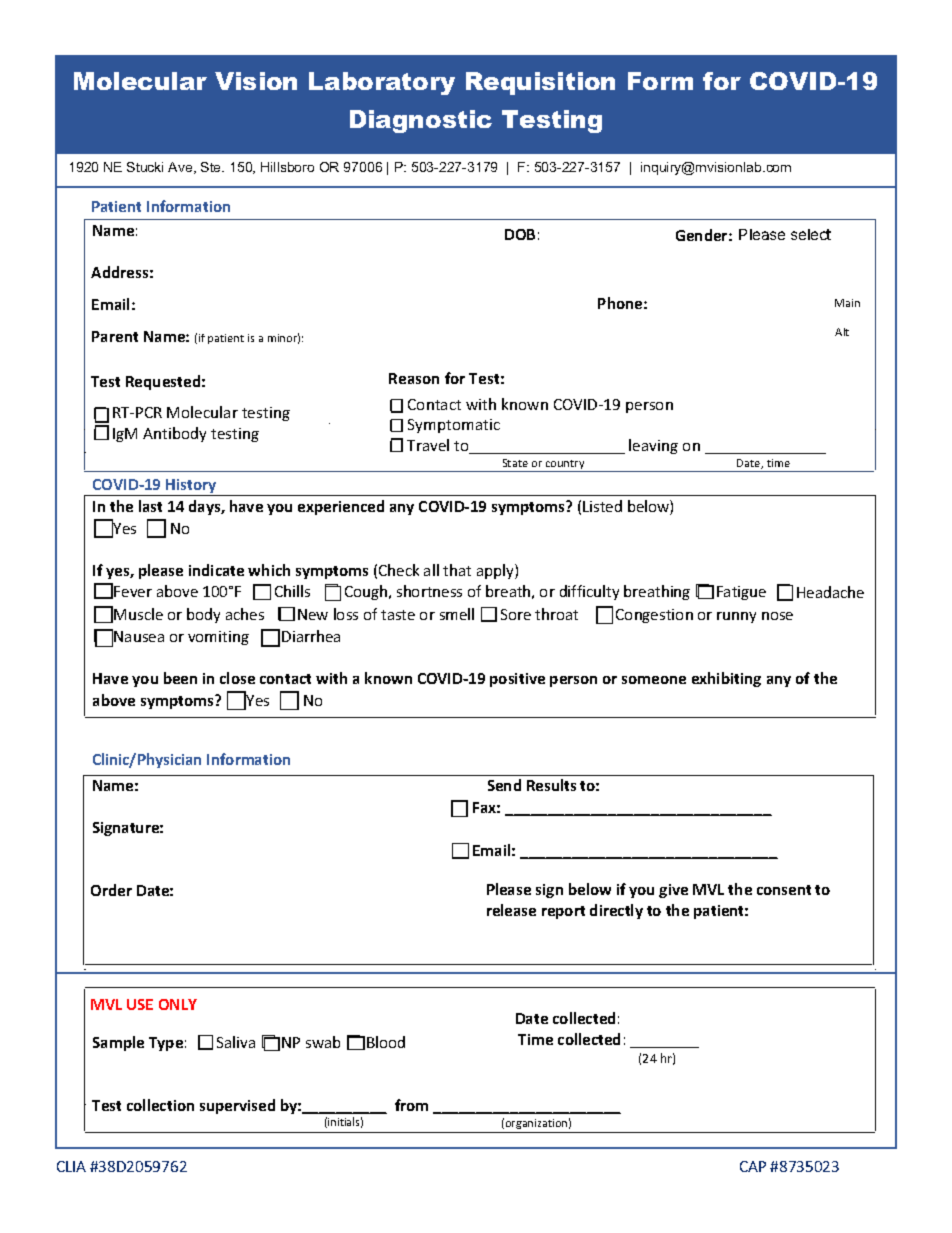 This image has width=952, height=1233. What do you see at coordinates (115, 336) in the image?
I see `Parent` at bounding box center [115, 336].
